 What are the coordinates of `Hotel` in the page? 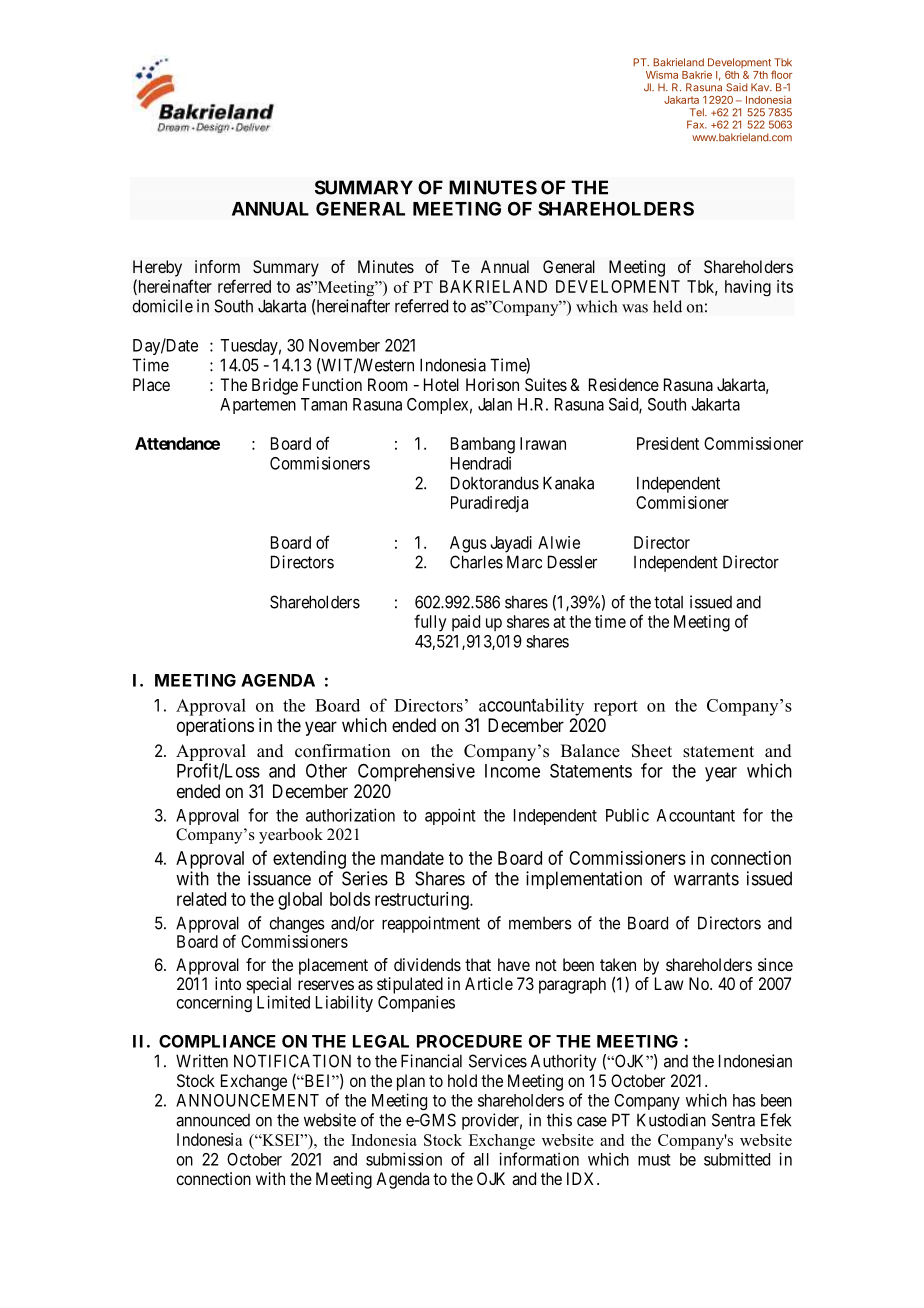 It's located at (441, 384).
